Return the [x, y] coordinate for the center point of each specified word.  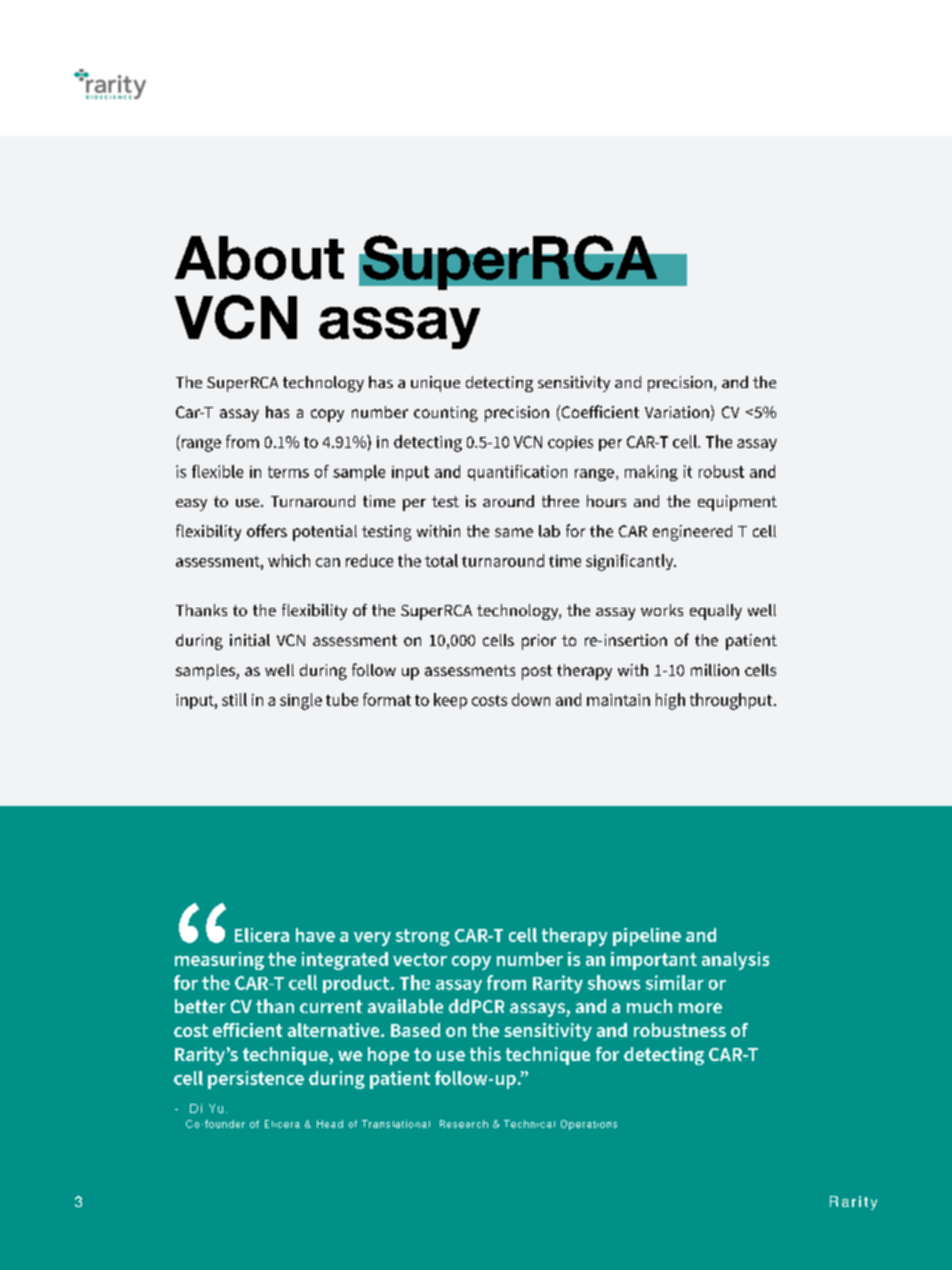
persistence [256, 1080]
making [651, 473]
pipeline [647, 937]
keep [450, 701]
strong [423, 937]
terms [288, 472]
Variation [677, 412]
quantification [517, 473]
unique [435, 384]
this [485, 1054]
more [700, 1008]
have [315, 935]
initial [250, 640]
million [715, 670]
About [259, 258]
